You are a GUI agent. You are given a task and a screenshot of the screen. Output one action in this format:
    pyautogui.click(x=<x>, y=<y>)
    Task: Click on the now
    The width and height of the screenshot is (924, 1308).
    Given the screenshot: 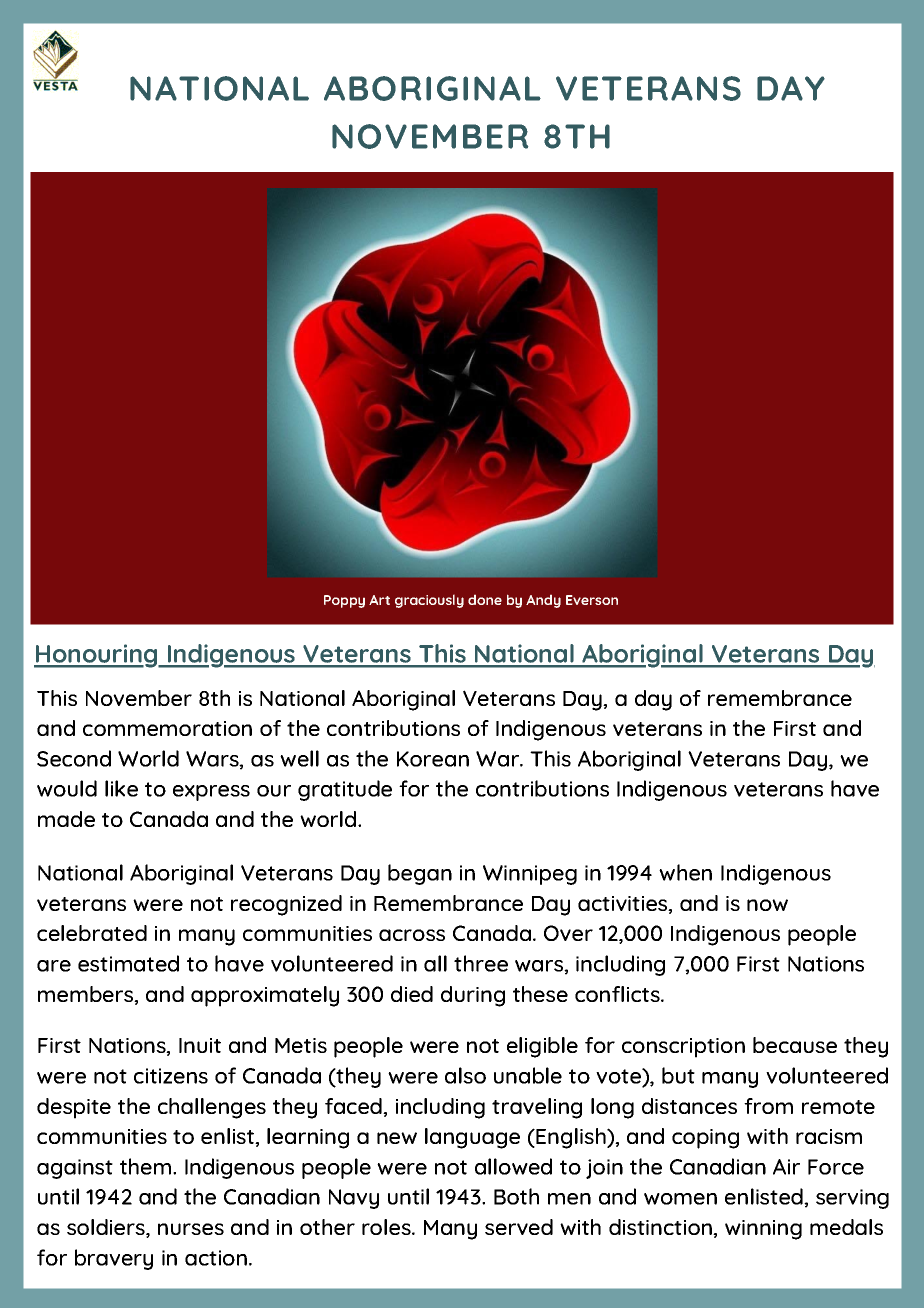 What is the action you would take?
    pyautogui.click(x=767, y=905)
